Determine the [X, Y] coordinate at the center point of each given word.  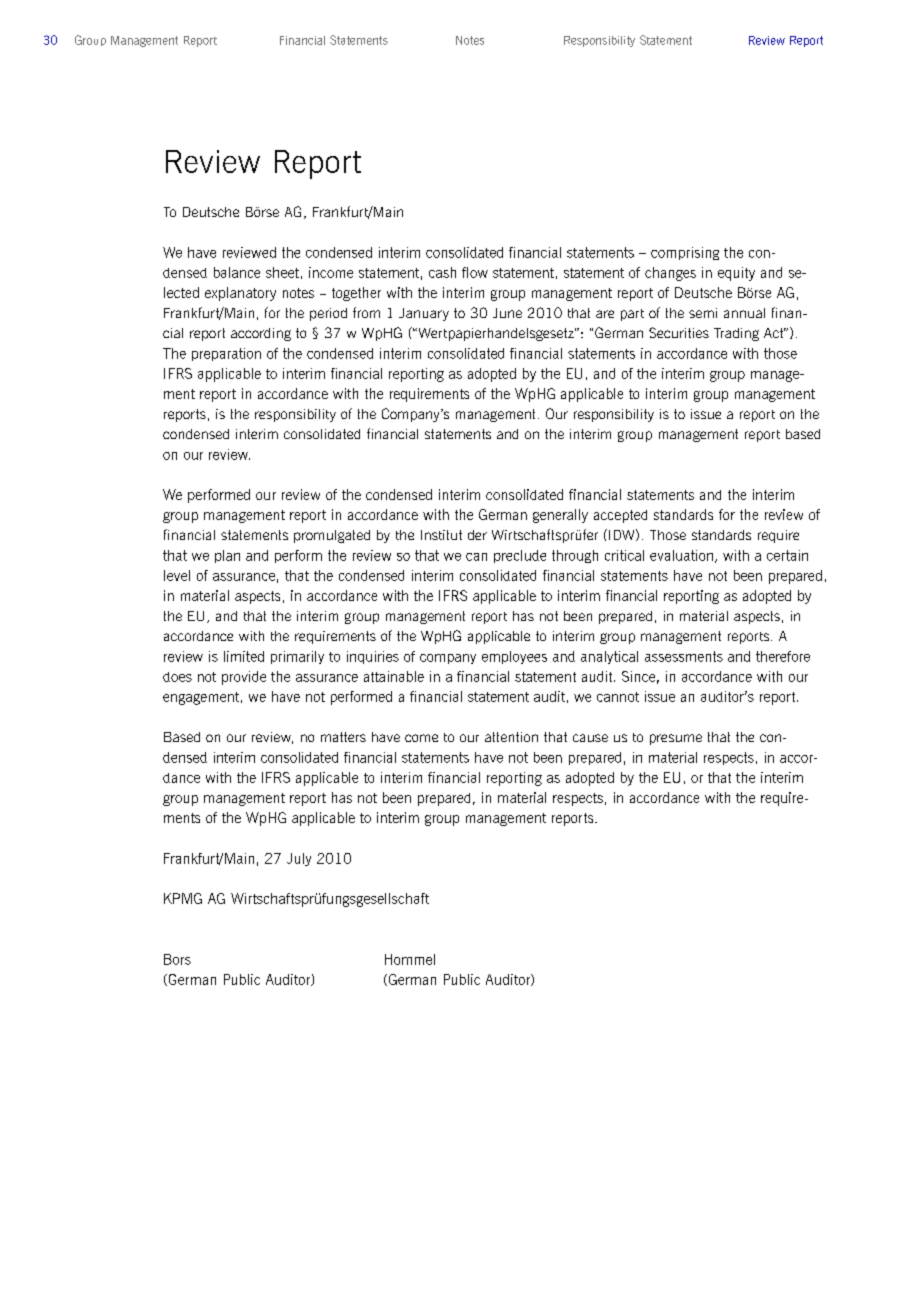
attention [511, 737]
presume [676, 739]
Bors [177, 959]
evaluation [681, 555]
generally [560, 516]
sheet [282, 272]
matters [343, 737]
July [299, 859]
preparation [226, 354]
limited [244, 656]
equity [736, 274]
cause [590, 738]
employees [514, 657]
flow [475, 272]
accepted [620, 516]
